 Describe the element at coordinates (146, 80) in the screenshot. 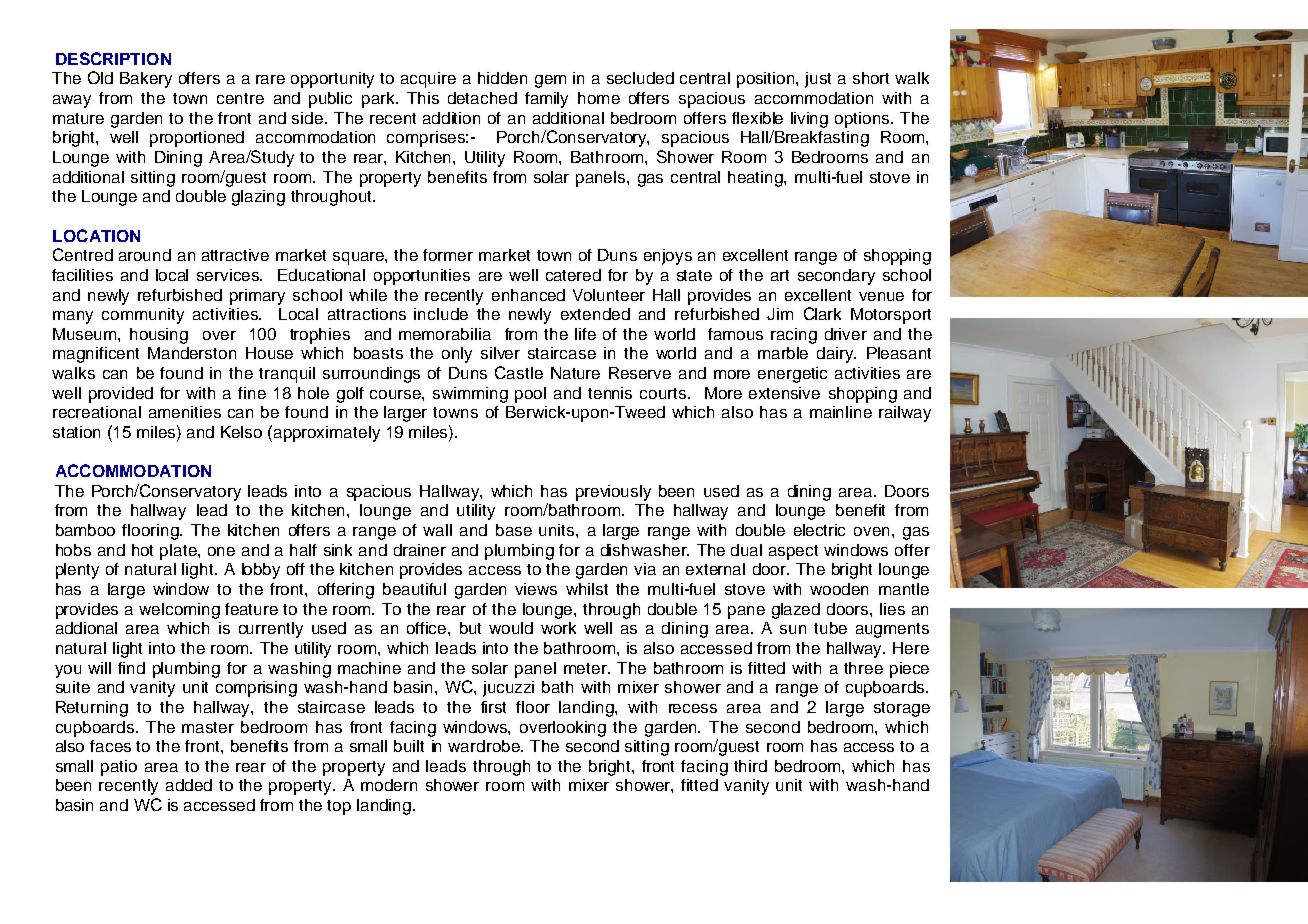

I see `Bakery` at that location.
